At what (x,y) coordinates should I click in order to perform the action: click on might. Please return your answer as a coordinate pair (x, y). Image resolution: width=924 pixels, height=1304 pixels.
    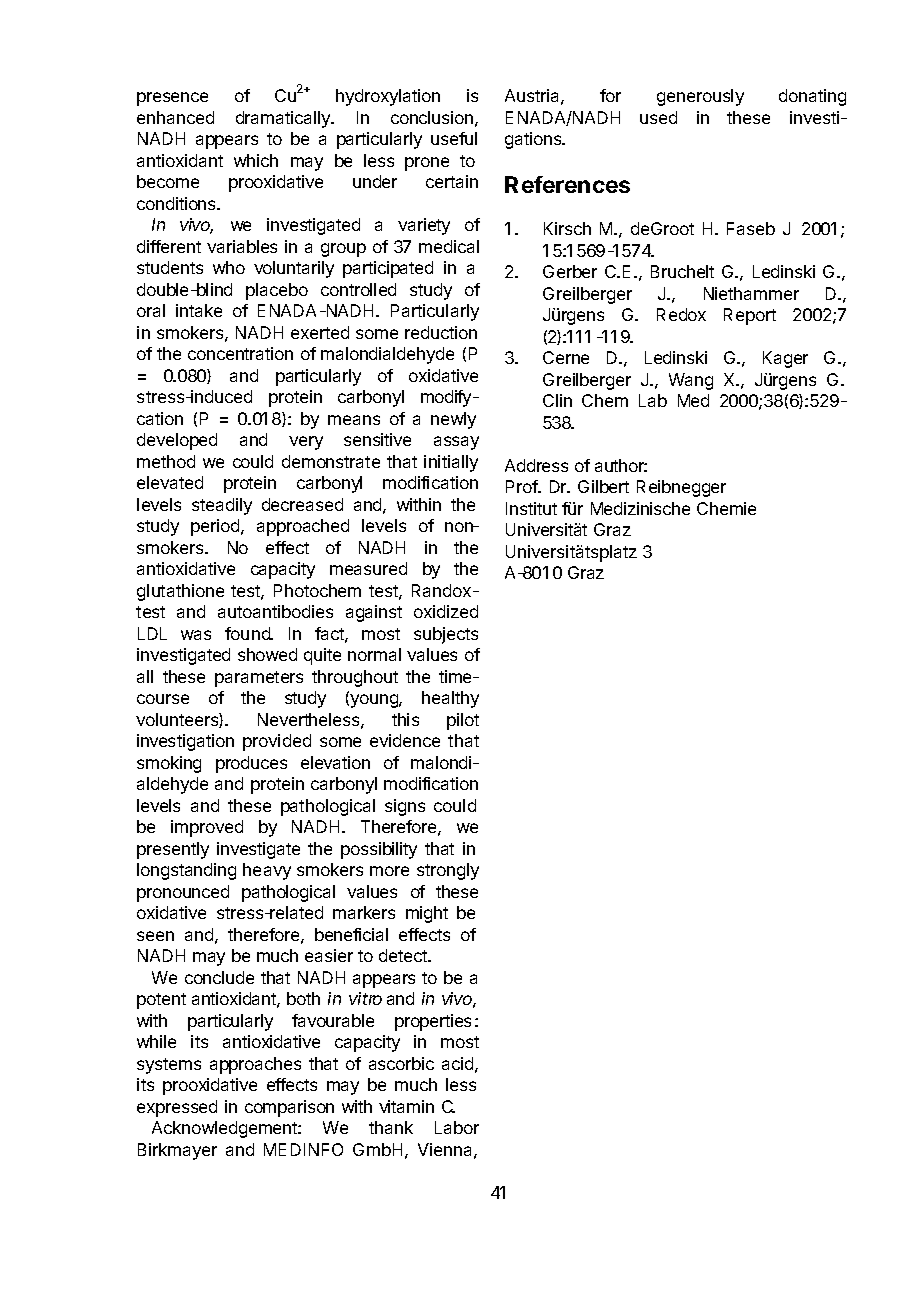
    Looking at the image, I should click on (427, 914).
